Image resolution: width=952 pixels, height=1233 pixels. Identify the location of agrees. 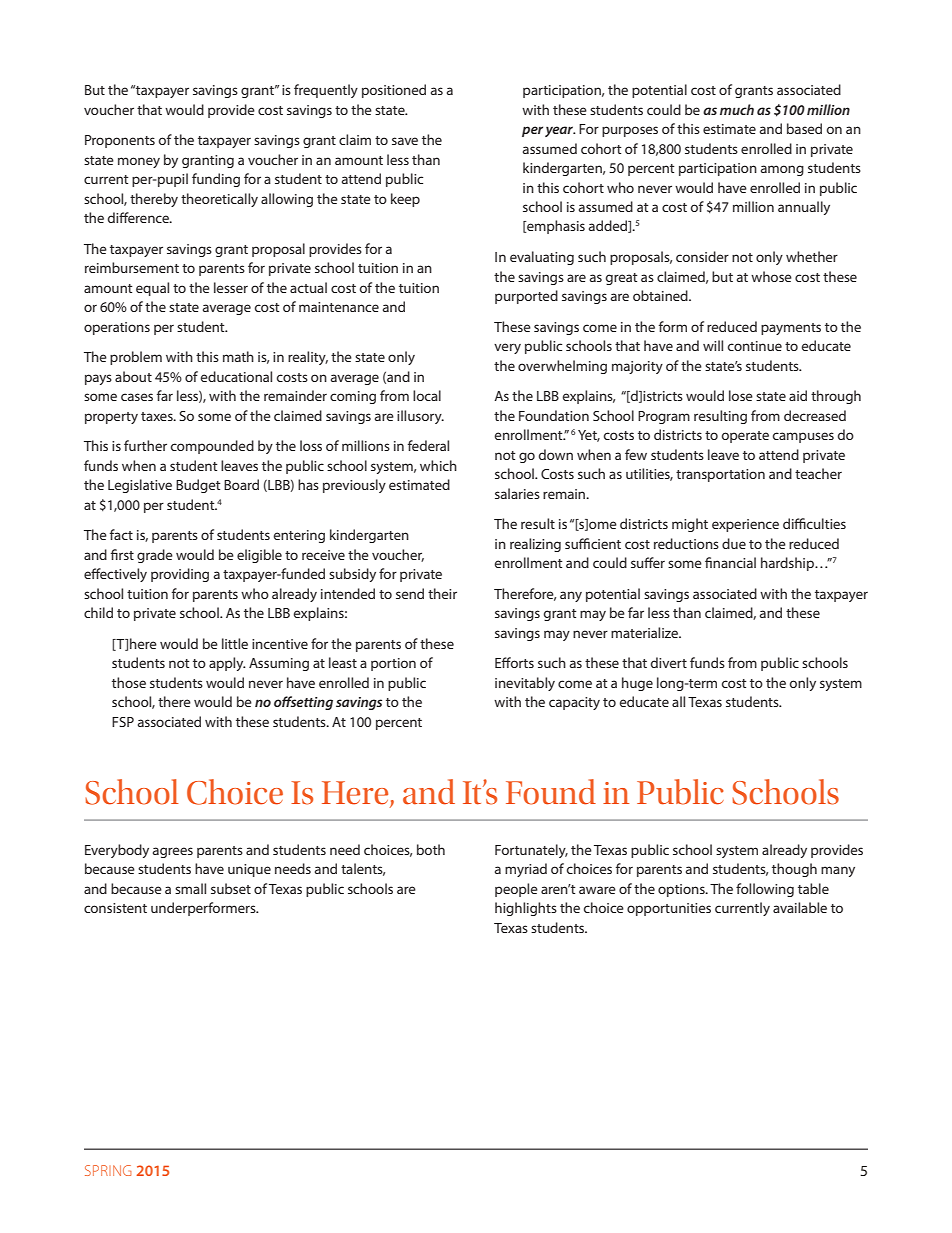
(173, 852).
